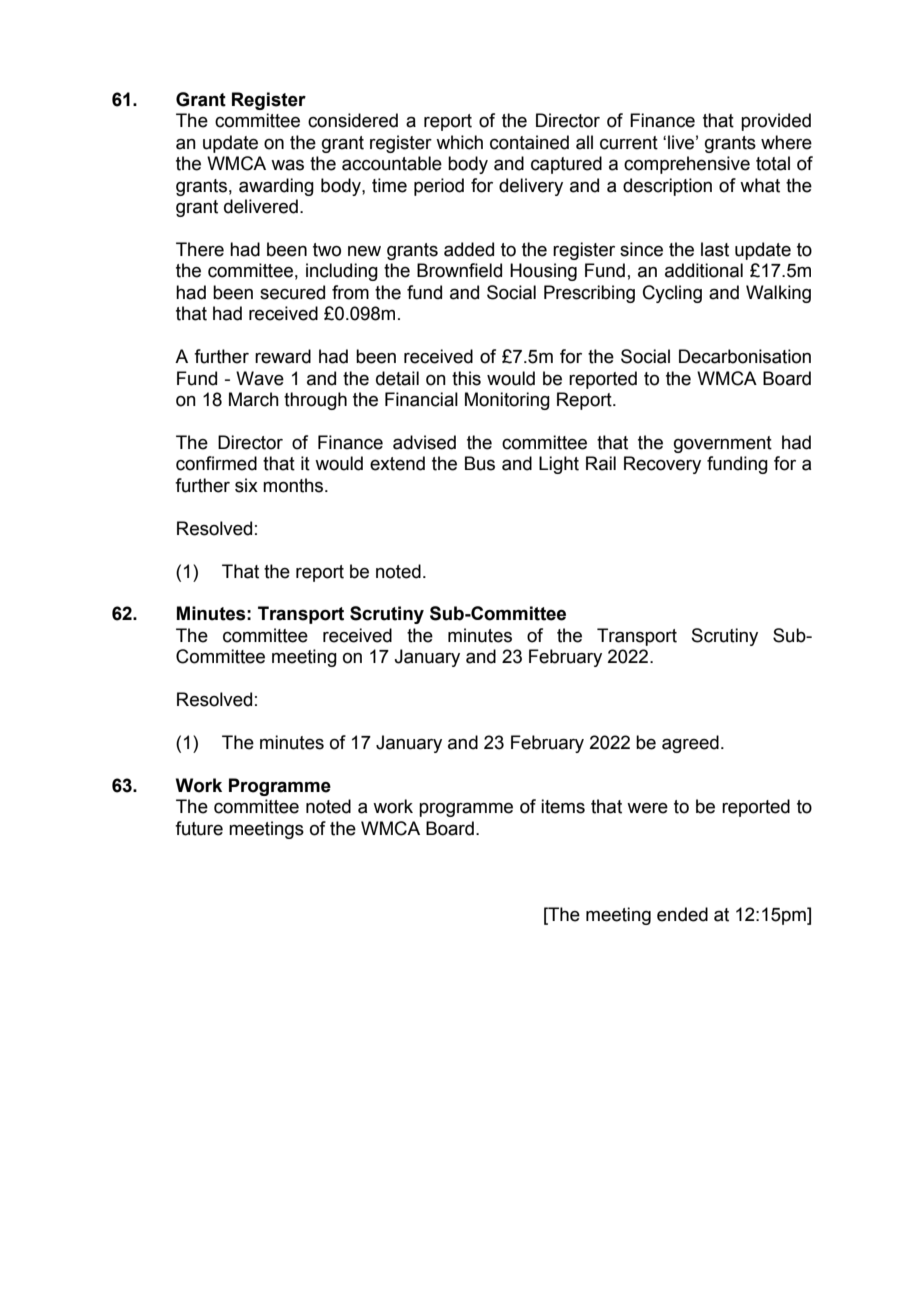 This screenshot has height=1308, width=924. What do you see at coordinates (199, 828) in the screenshot?
I see `future` at bounding box center [199, 828].
